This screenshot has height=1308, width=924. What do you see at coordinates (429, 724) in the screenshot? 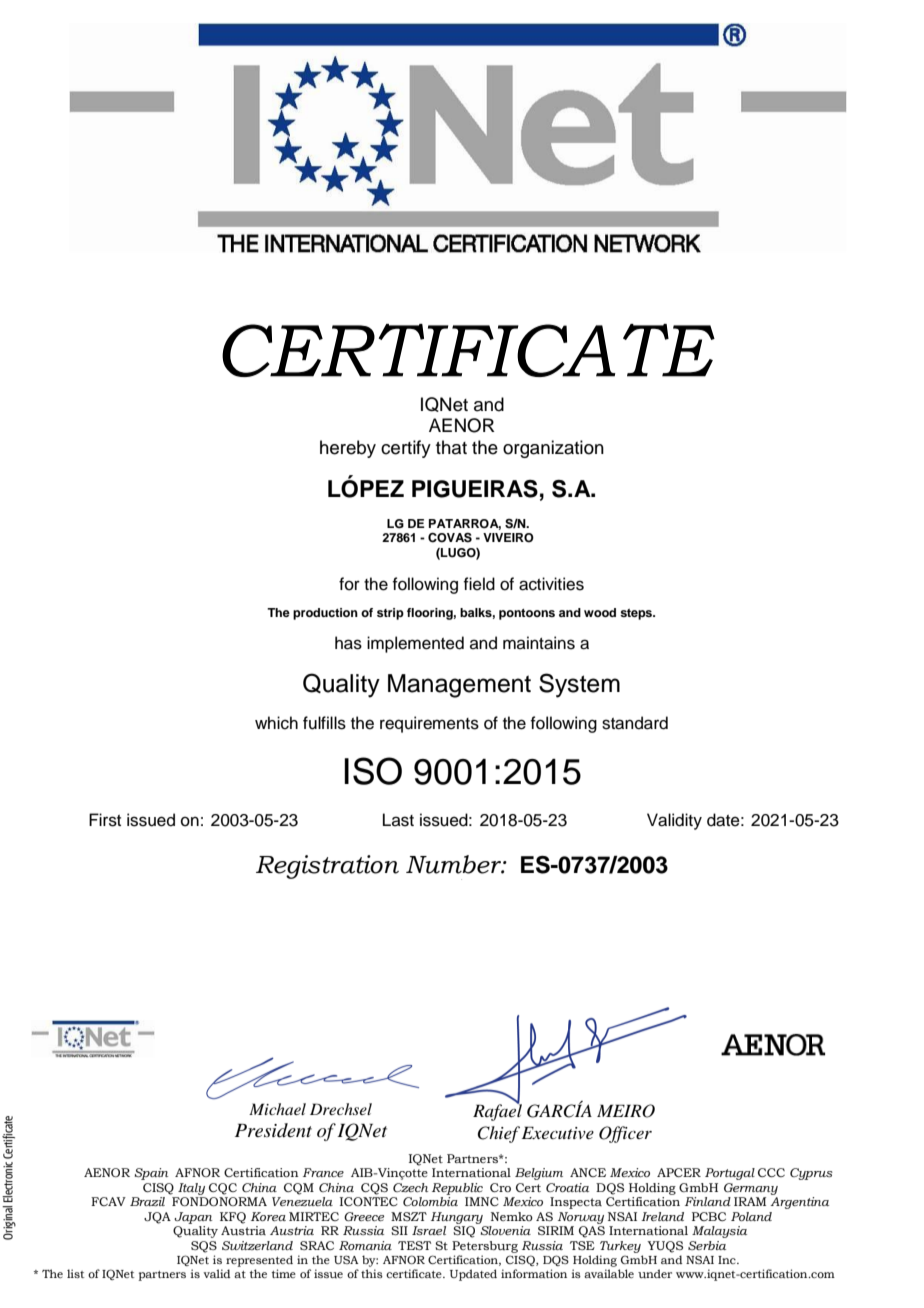
I see `requirements` at bounding box center [429, 724].
